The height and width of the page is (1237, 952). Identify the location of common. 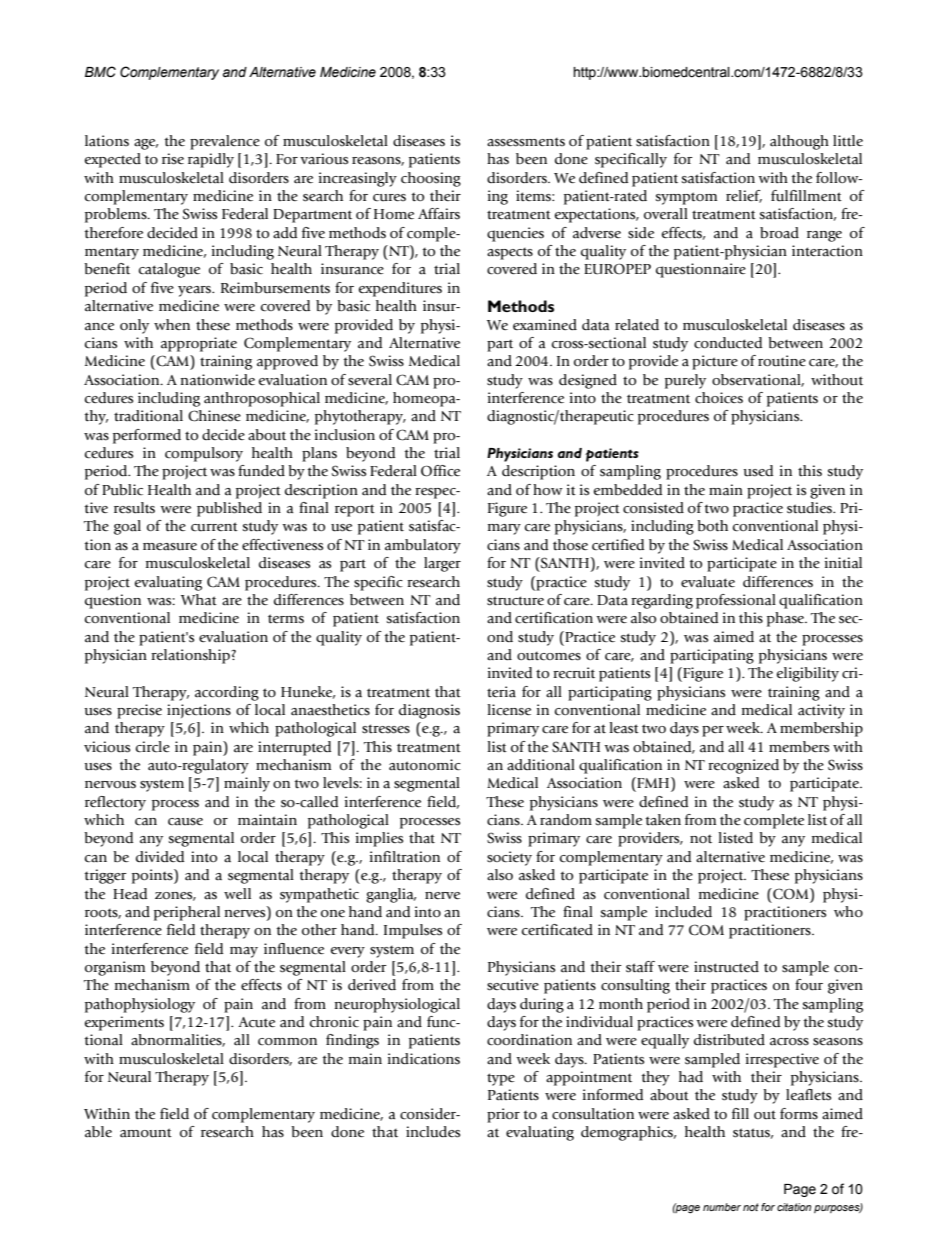
(287, 1041).
